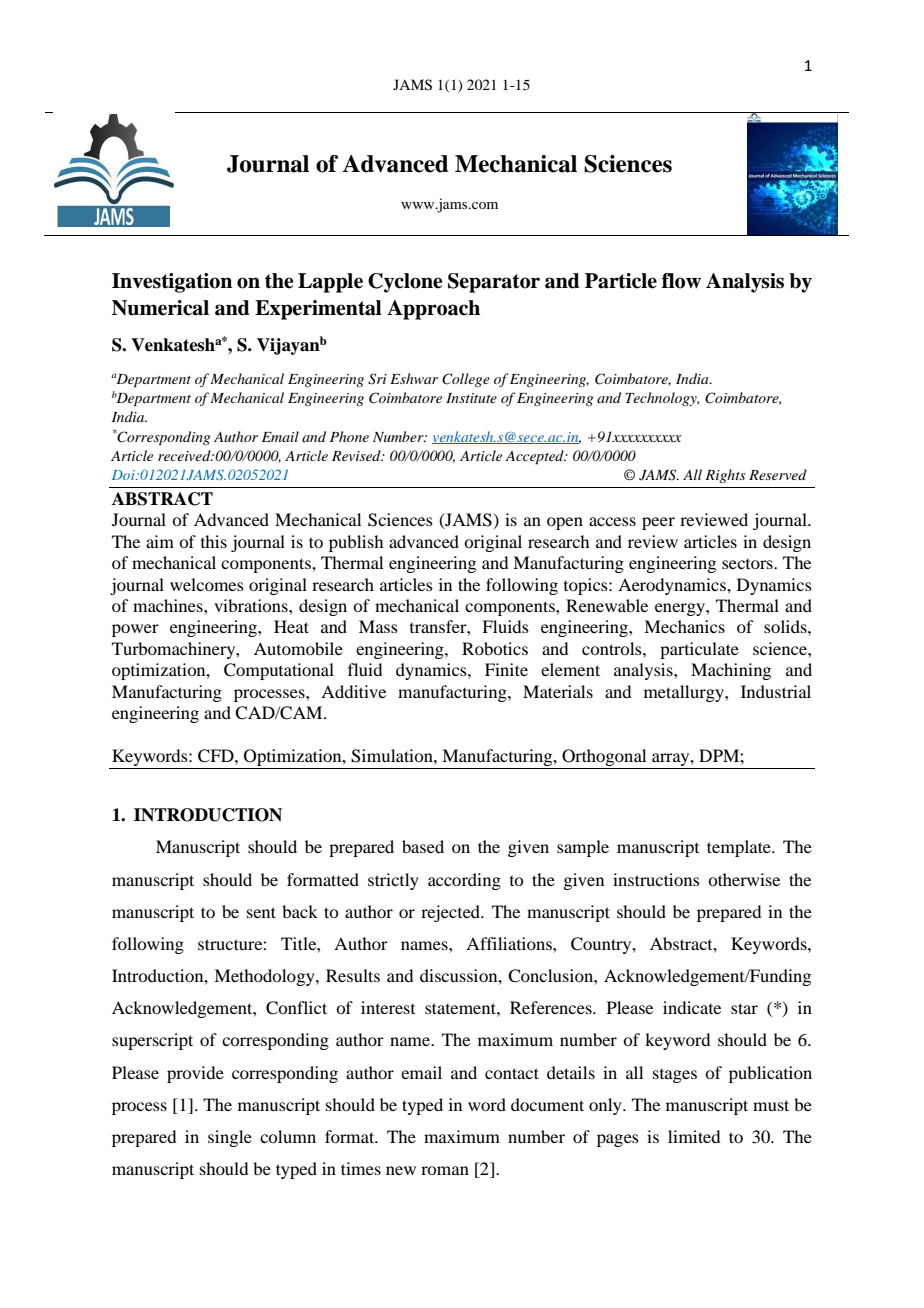 The image size is (924, 1308). I want to click on Numerical, so click(160, 308).
